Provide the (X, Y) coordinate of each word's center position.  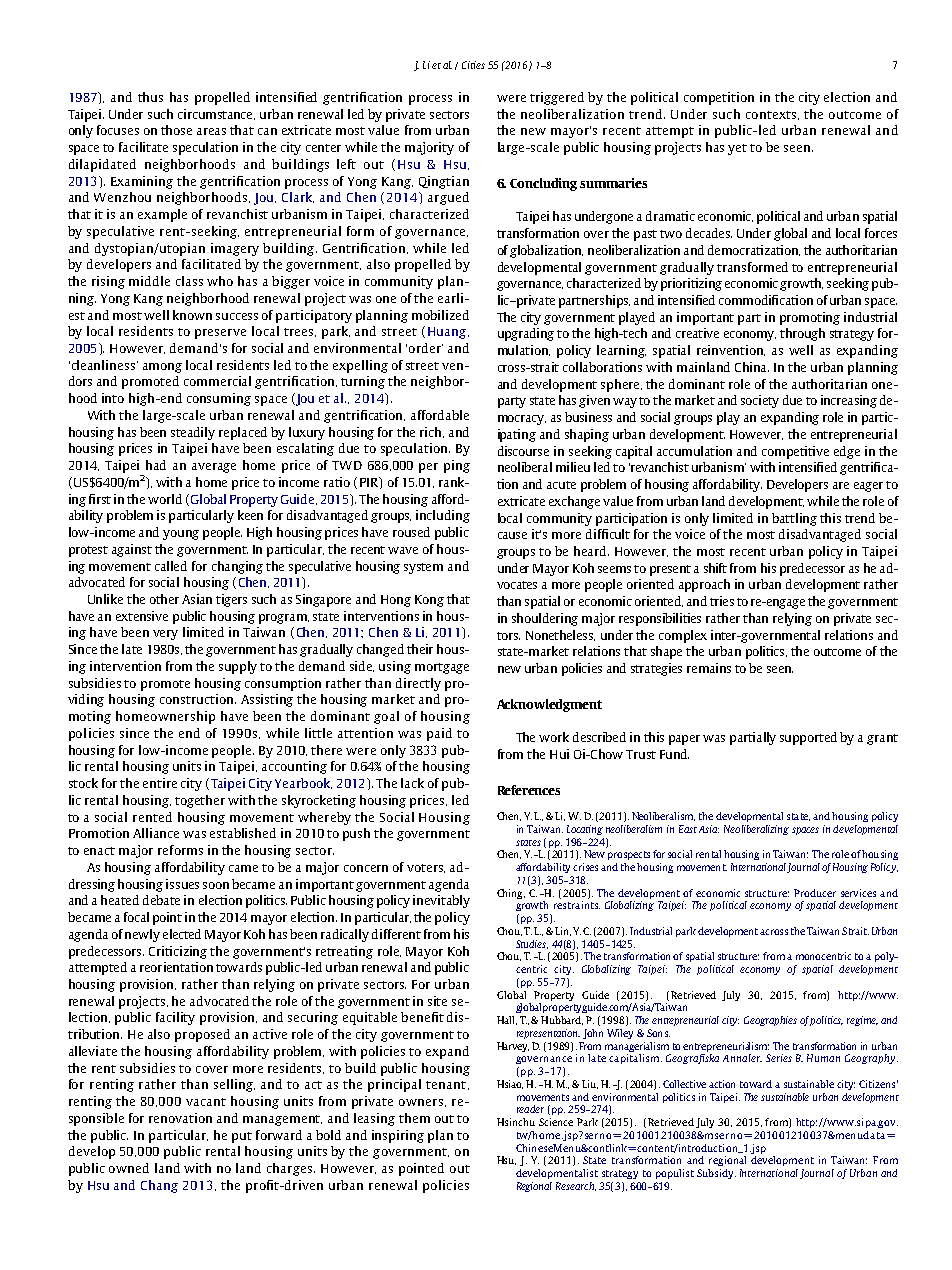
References (529, 790)
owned (129, 1168)
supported (808, 738)
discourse (523, 451)
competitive (795, 452)
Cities (473, 65)
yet (737, 149)
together (200, 801)
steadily (193, 433)
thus (150, 97)
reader (530, 1109)
